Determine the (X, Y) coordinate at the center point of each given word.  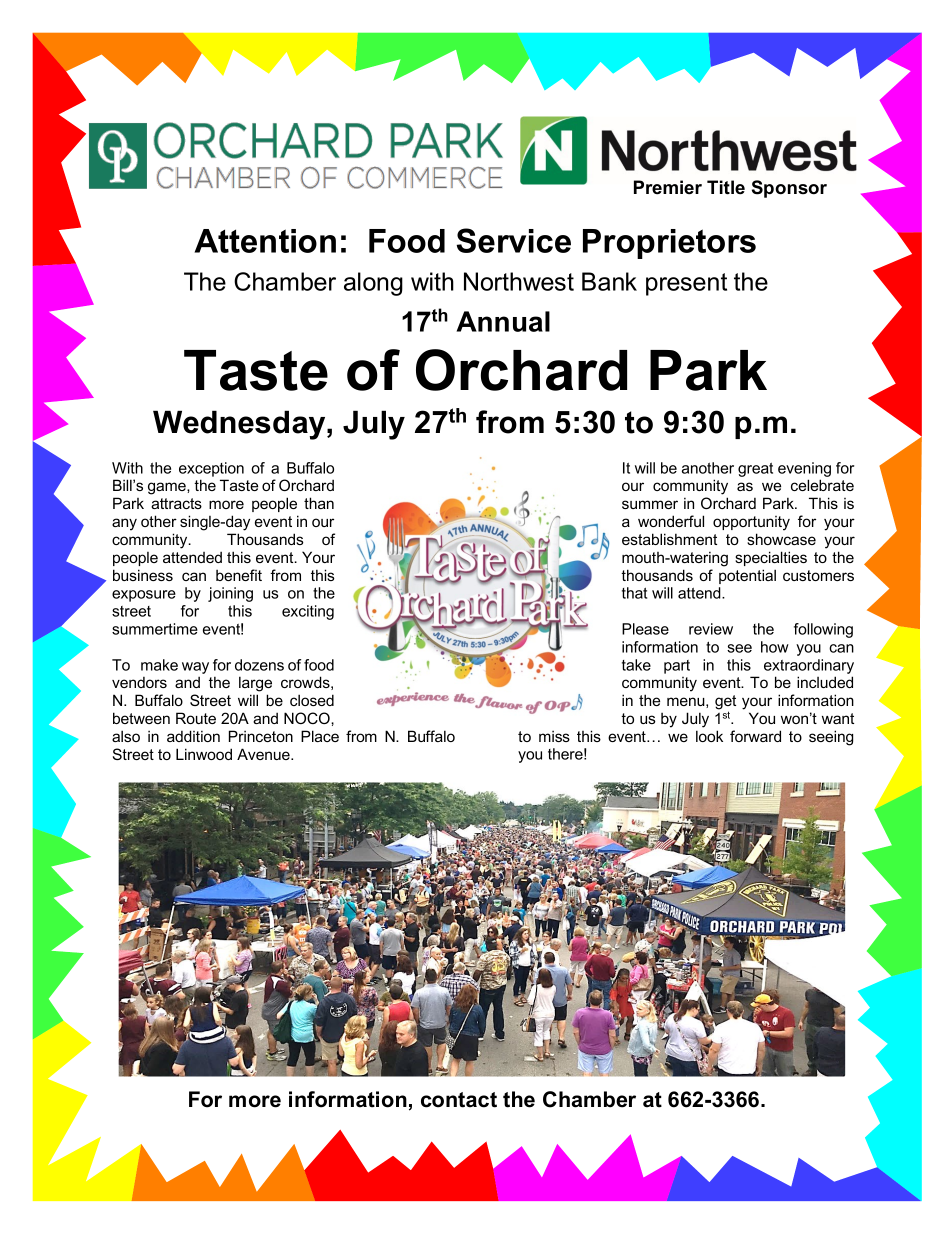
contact (459, 1100)
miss (554, 736)
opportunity (751, 523)
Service (514, 240)
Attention (265, 241)
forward (755, 736)
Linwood (204, 754)
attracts (176, 503)
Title (726, 187)
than (319, 503)
